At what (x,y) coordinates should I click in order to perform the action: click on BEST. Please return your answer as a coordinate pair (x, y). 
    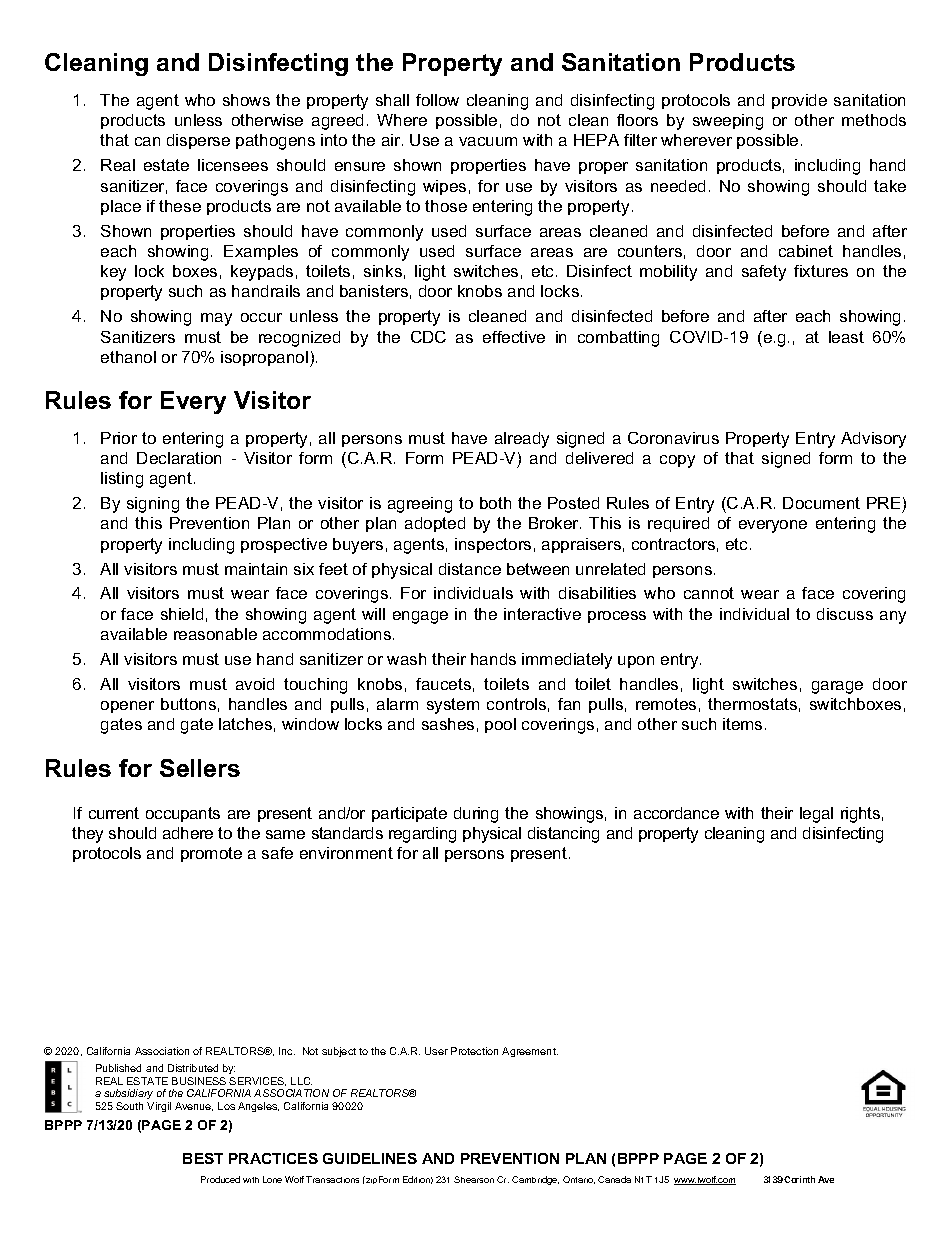
    Looking at the image, I should click on (203, 1158).
